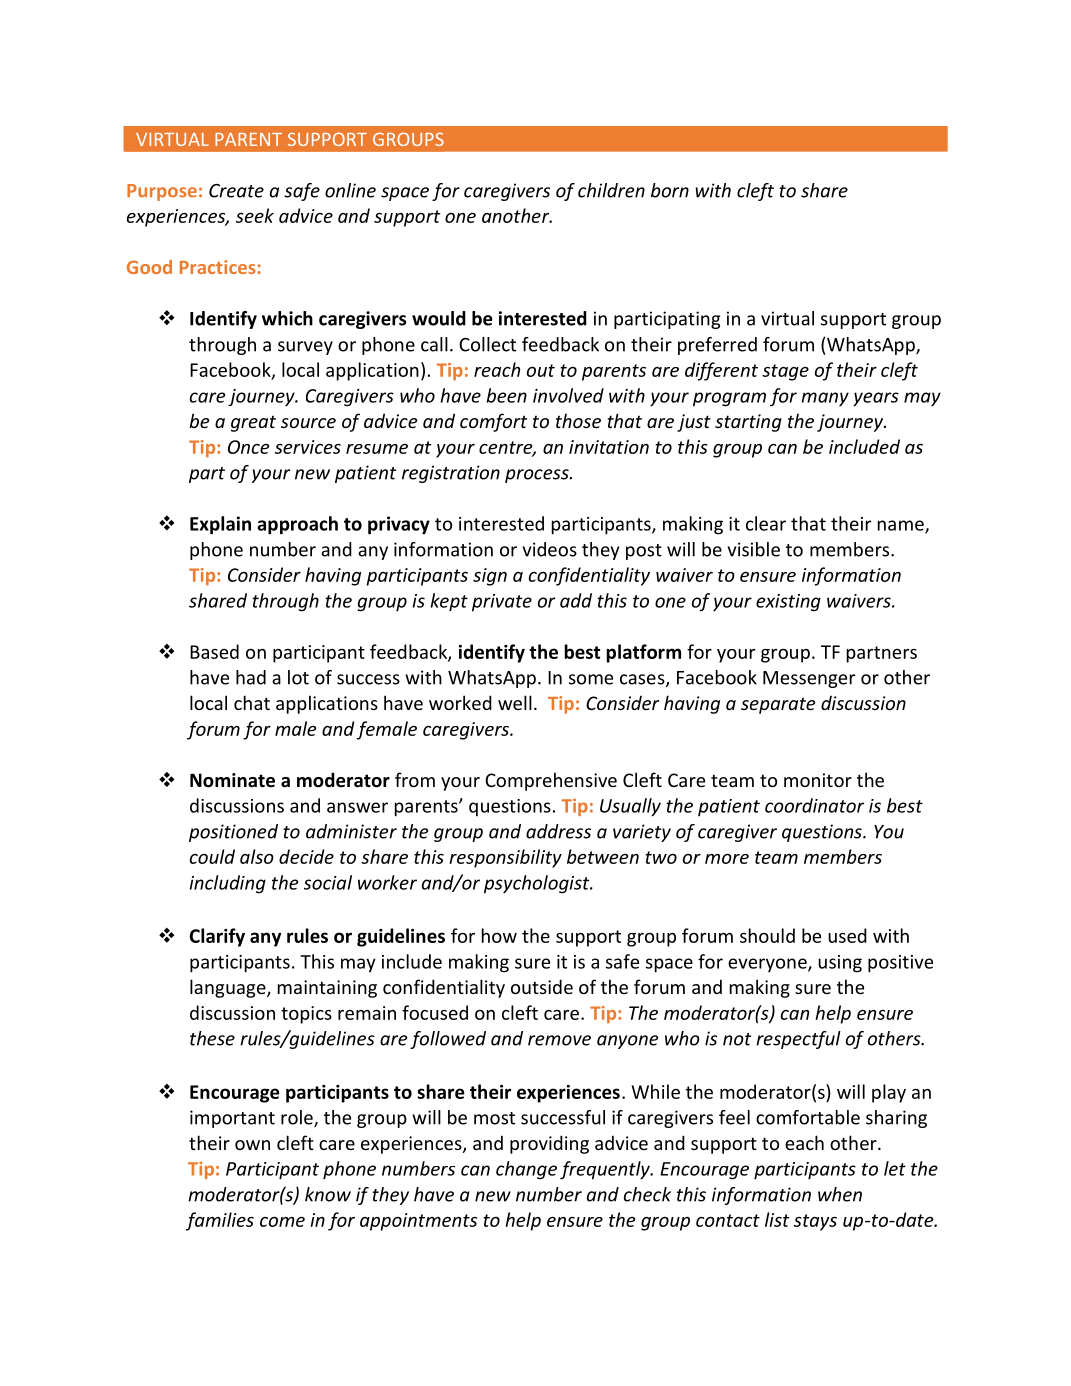  I want to click on videos, so click(550, 549).
